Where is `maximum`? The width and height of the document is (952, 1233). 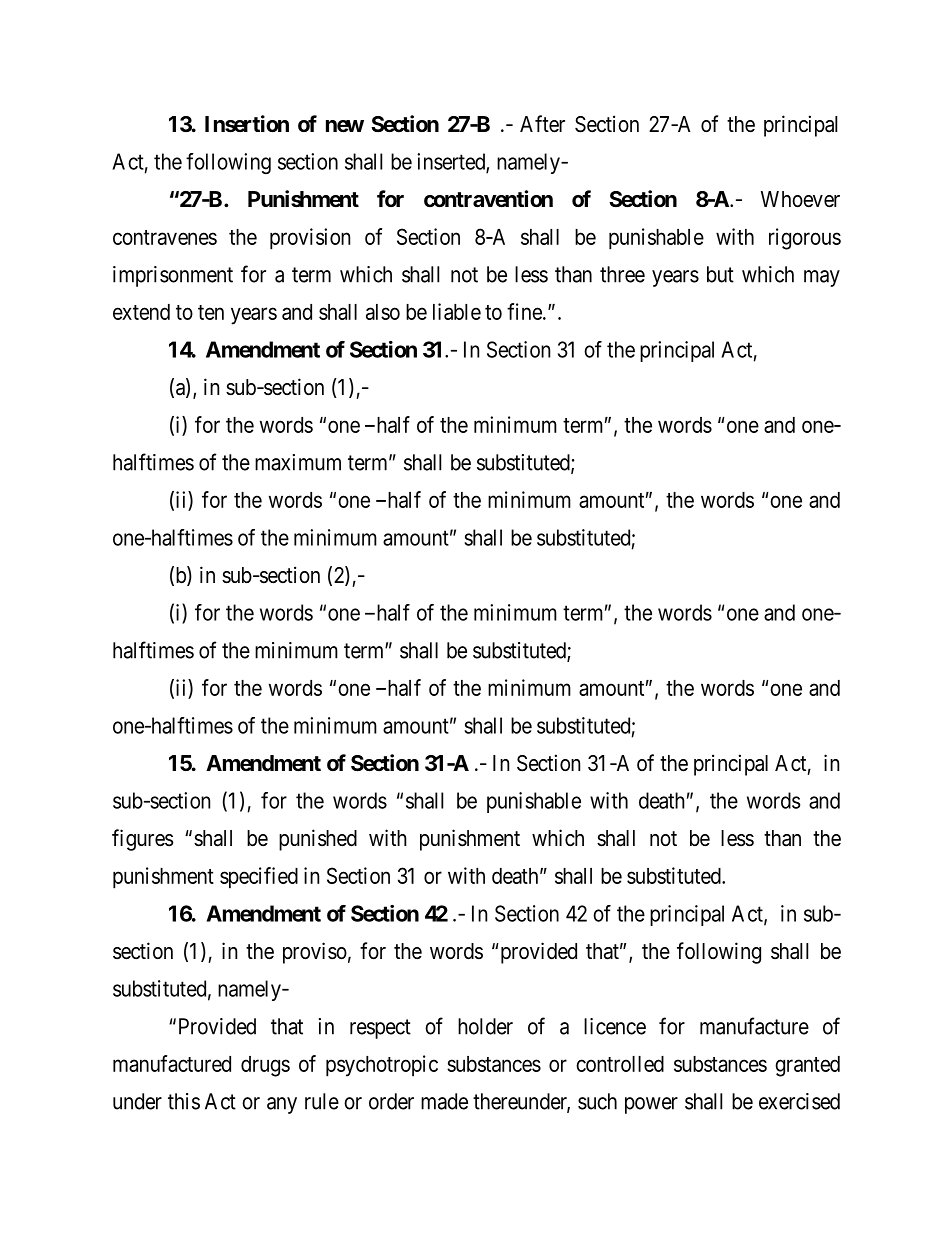
maximum is located at coordinates (298, 462).
